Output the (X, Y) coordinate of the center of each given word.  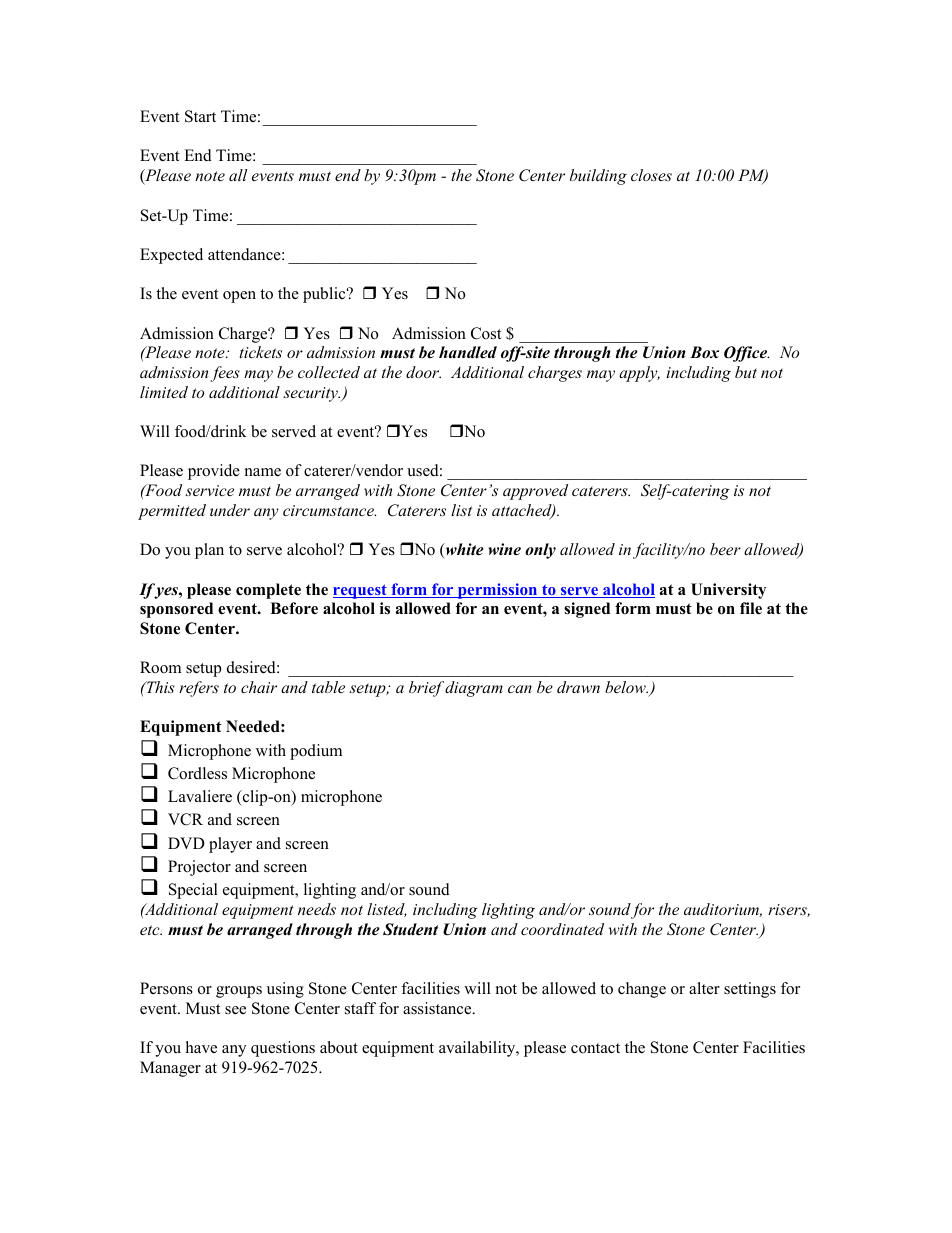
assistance (438, 1008)
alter (704, 988)
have (201, 1047)
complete (268, 591)
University (728, 591)
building (598, 177)
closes (651, 175)
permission (498, 591)
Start (200, 116)
